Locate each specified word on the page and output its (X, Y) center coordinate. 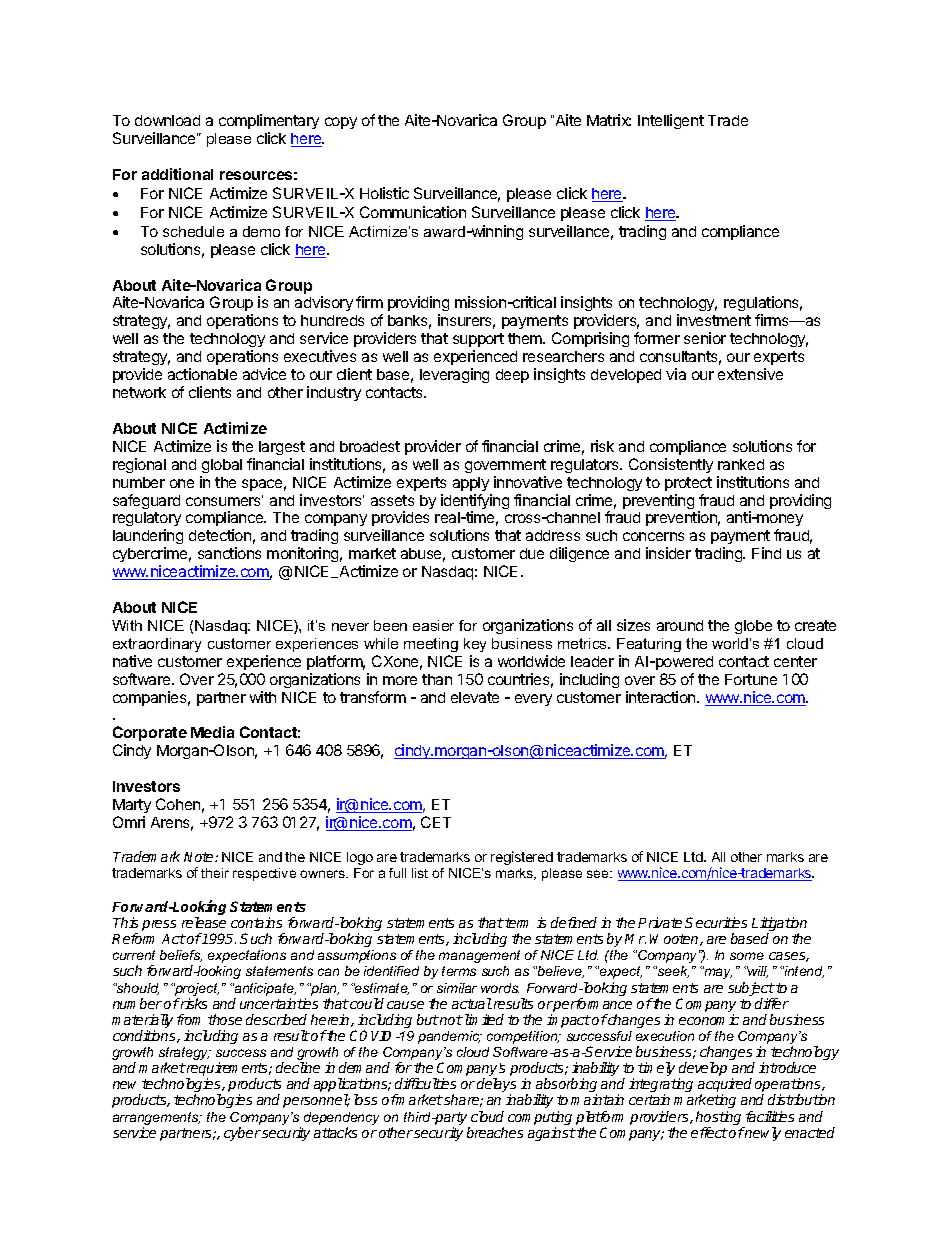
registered (522, 858)
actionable (202, 374)
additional (177, 174)
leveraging (454, 375)
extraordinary (157, 645)
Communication (413, 212)
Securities (716, 922)
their (215, 873)
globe (753, 627)
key (475, 645)
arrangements (157, 1120)
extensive (750, 374)
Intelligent (671, 121)
